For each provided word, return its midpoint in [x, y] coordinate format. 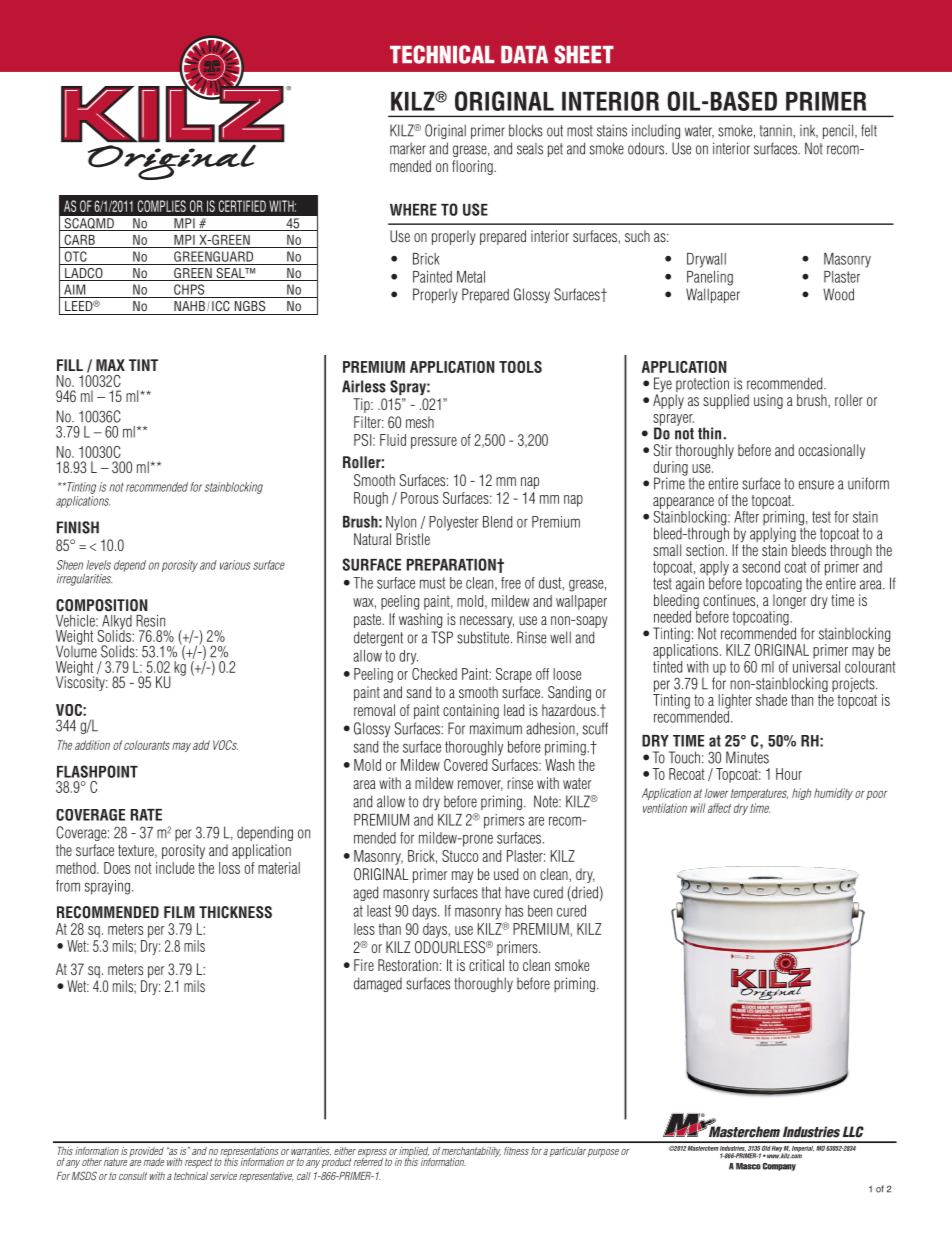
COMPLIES [162, 206]
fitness [516, 1151]
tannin [777, 130]
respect [199, 1163]
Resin [150, 621]
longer [790, 601]
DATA [524, 54]
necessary [487, 622]
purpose [603, 1153]
